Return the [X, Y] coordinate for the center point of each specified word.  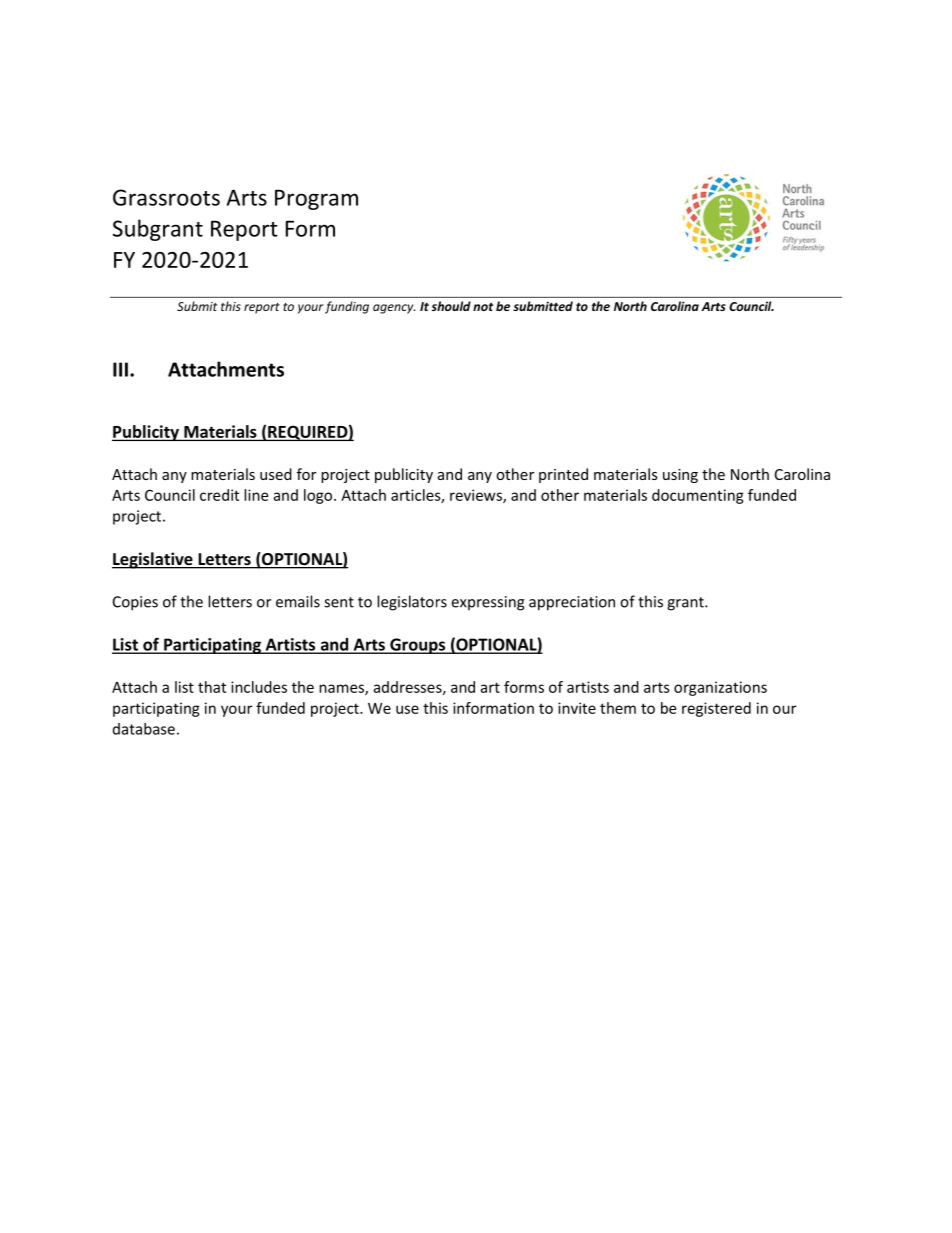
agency [394, 309]
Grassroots [166, 197]
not [483, 306]
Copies [135, 603]
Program [316, 199]
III [120, 369]
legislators [412, 603]
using [680, 476]
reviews [477, 496]
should [451, 306]
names [342, 689]
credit [219, 495]
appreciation [572, 603]
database [144, 729]
